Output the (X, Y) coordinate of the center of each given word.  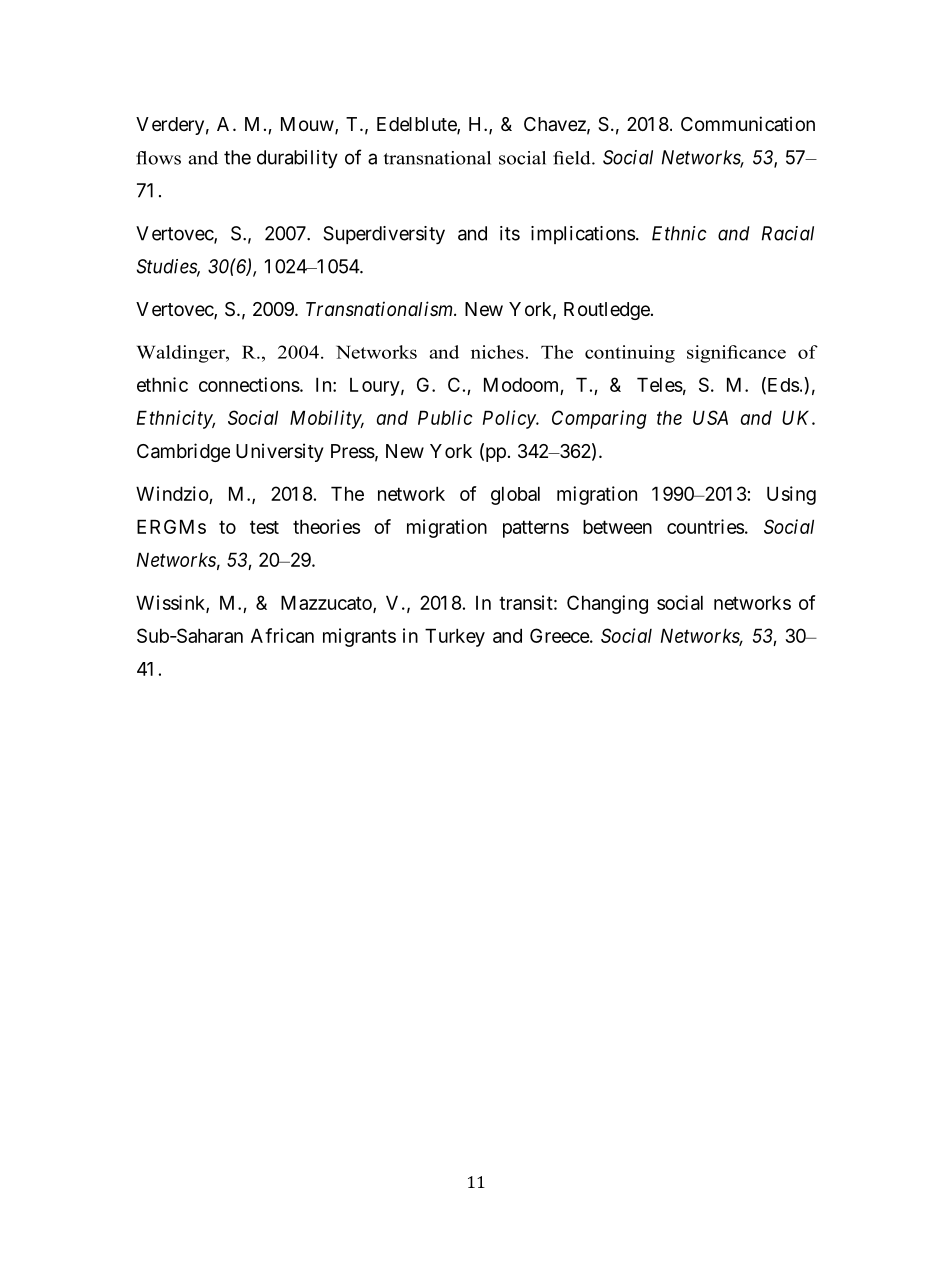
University (280, 452)
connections (249, 384)
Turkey (455, 637)
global (515, 495)
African (282, 635)
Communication (748, 123)
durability (297, 159)
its (510, 233)
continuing (630, 354)
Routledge (607, 311)
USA (710, 417)
